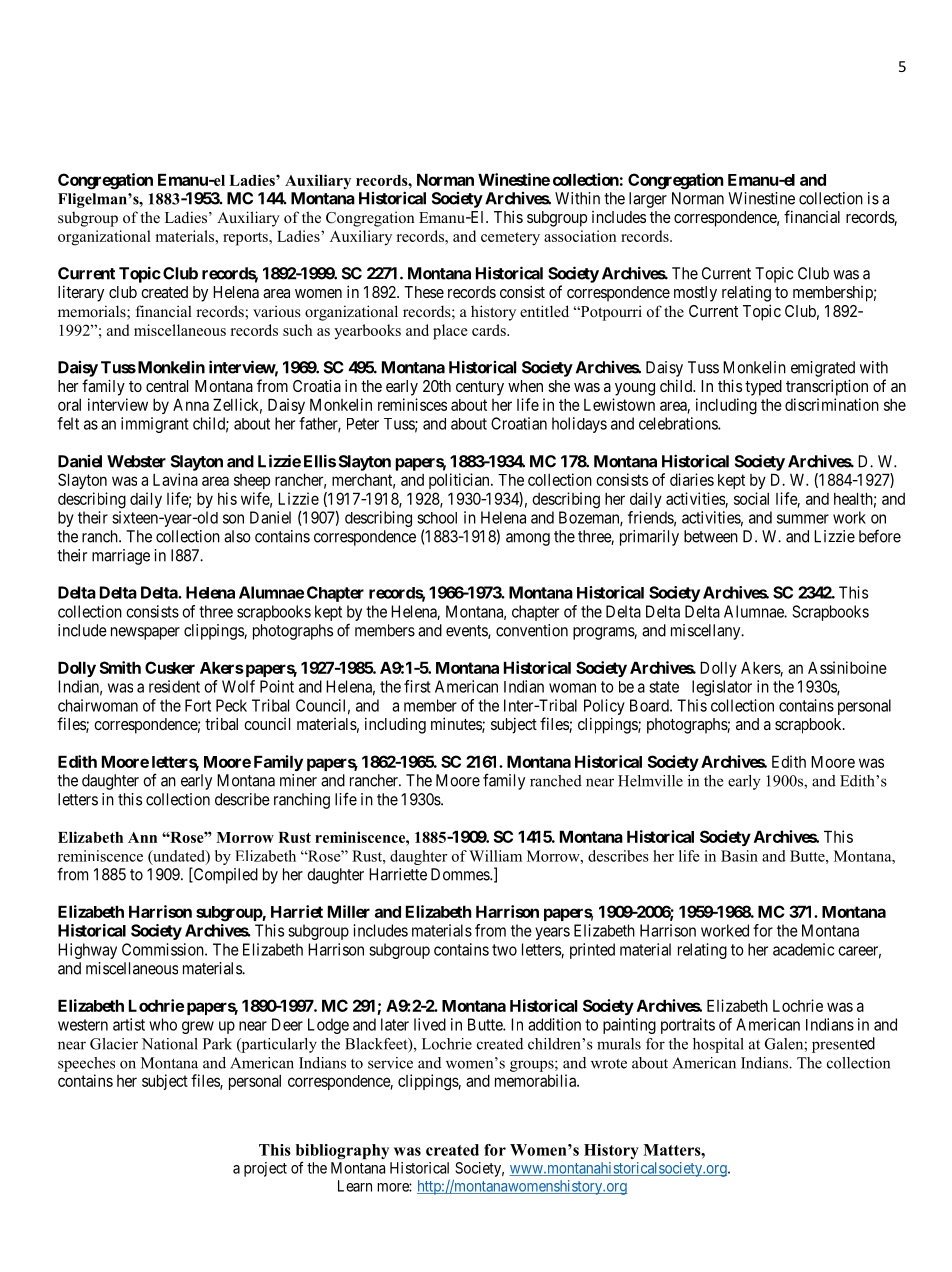 This screenshot has width=952, height=1272. What do you see at coordinates (265, 1169) in the screenshot?
I see `project` at bounding box center [265, 1169].
